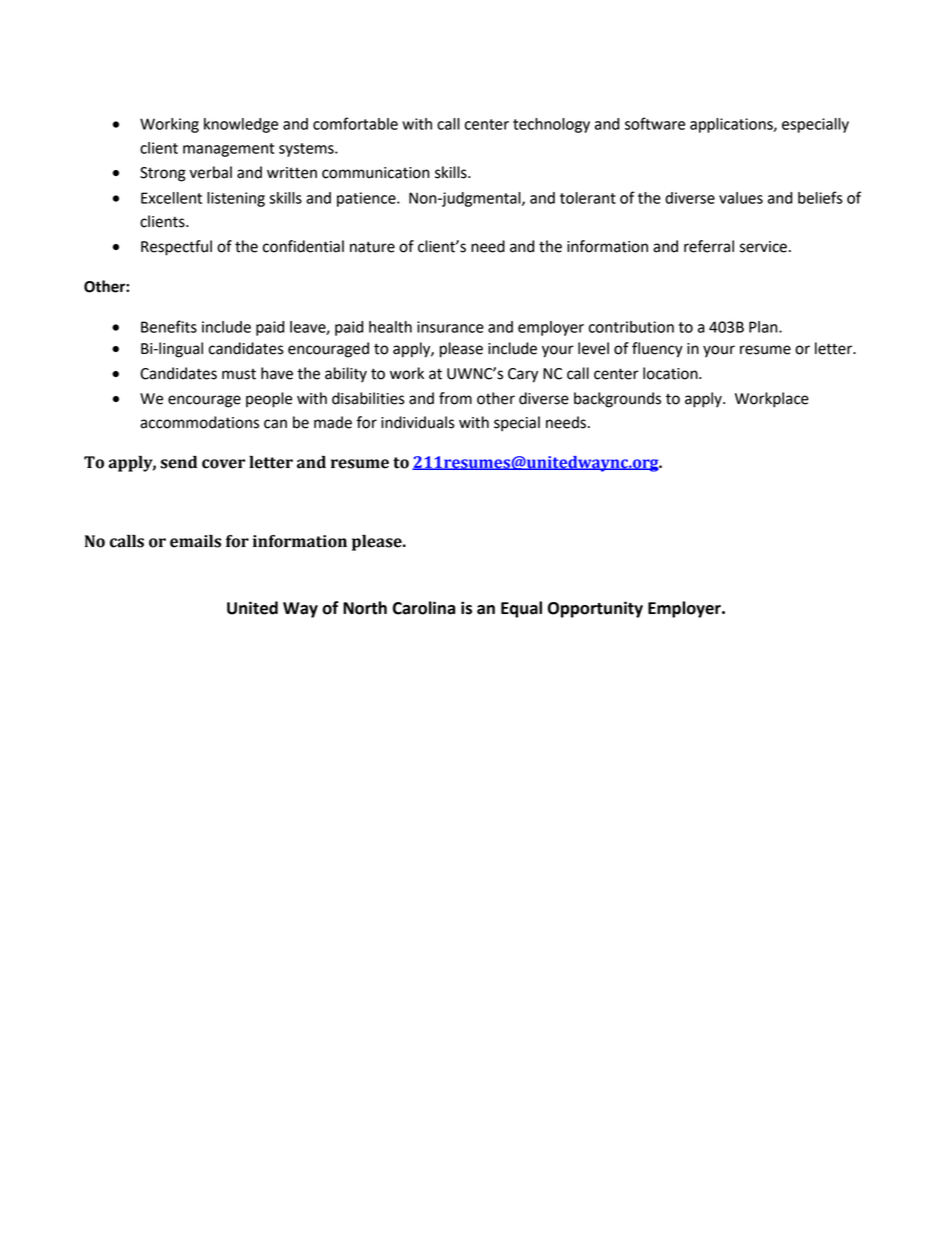 This image has height=1233, width=952. What do you see at coordinates (551, 125) in the image?
I see `technology` at bounding box center [551, 125].
